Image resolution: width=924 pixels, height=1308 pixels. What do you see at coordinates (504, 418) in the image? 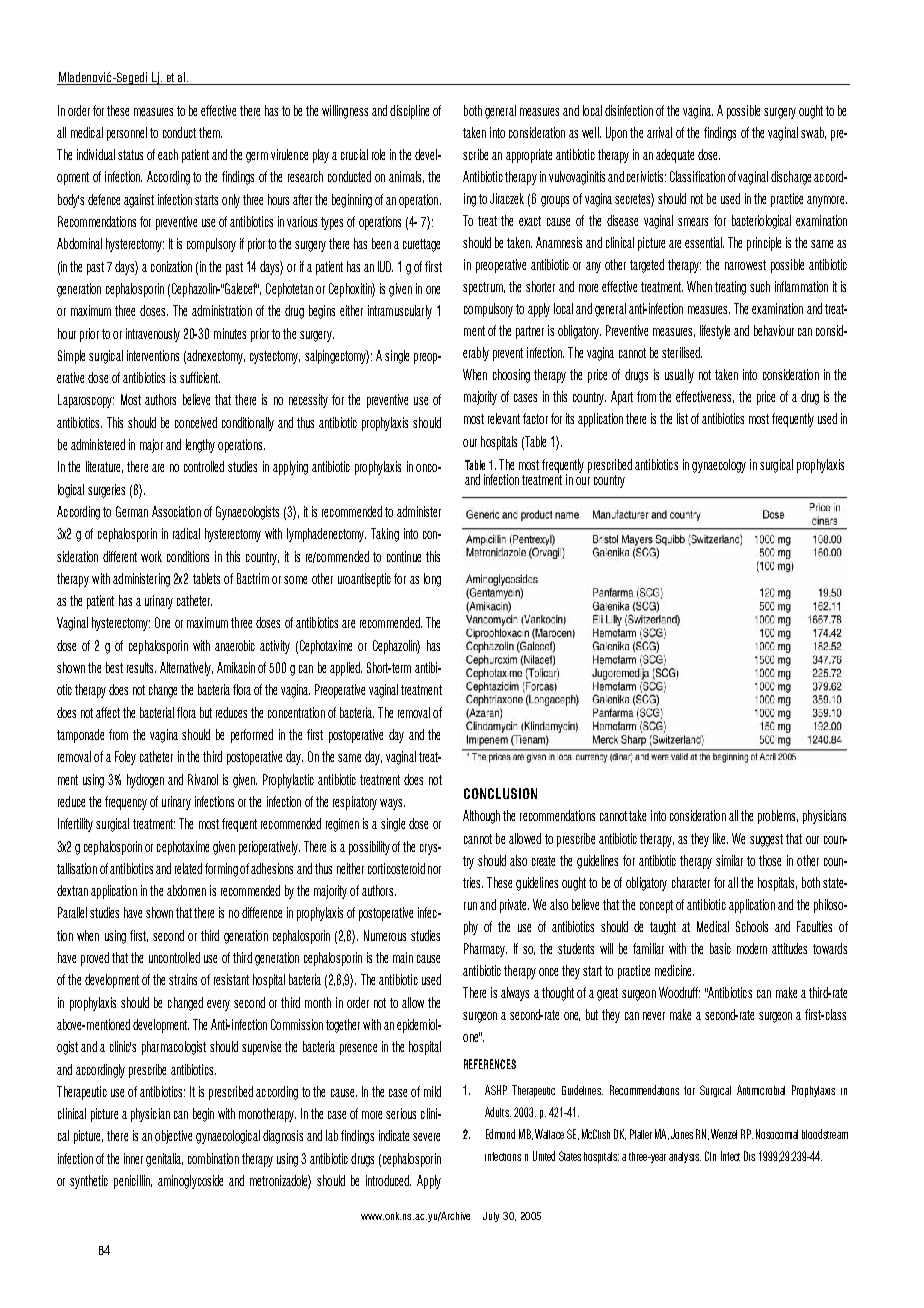
I see `relevant` at bounding box center [504, 418].
